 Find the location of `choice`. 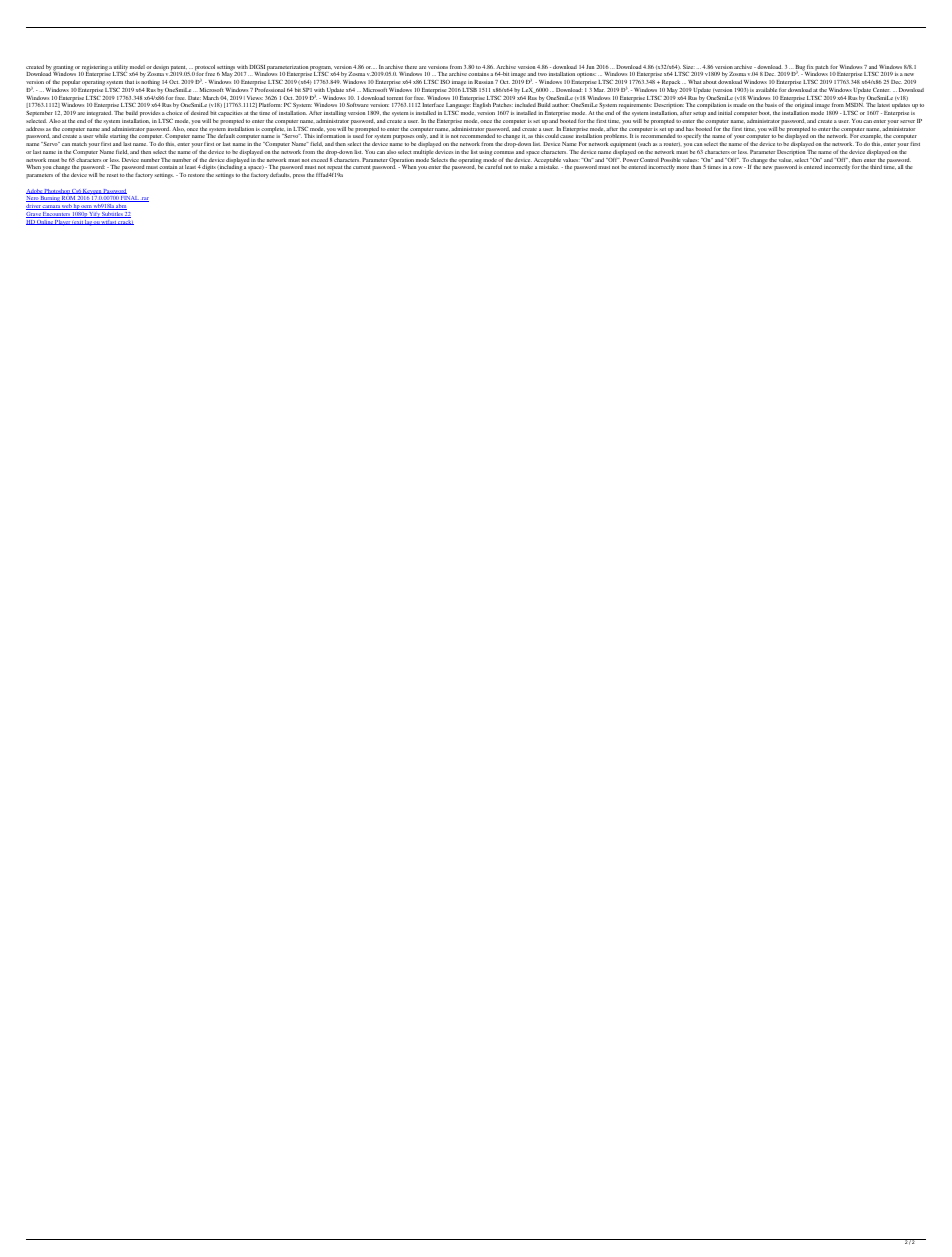

choice is located at coordinates (174, 113).
